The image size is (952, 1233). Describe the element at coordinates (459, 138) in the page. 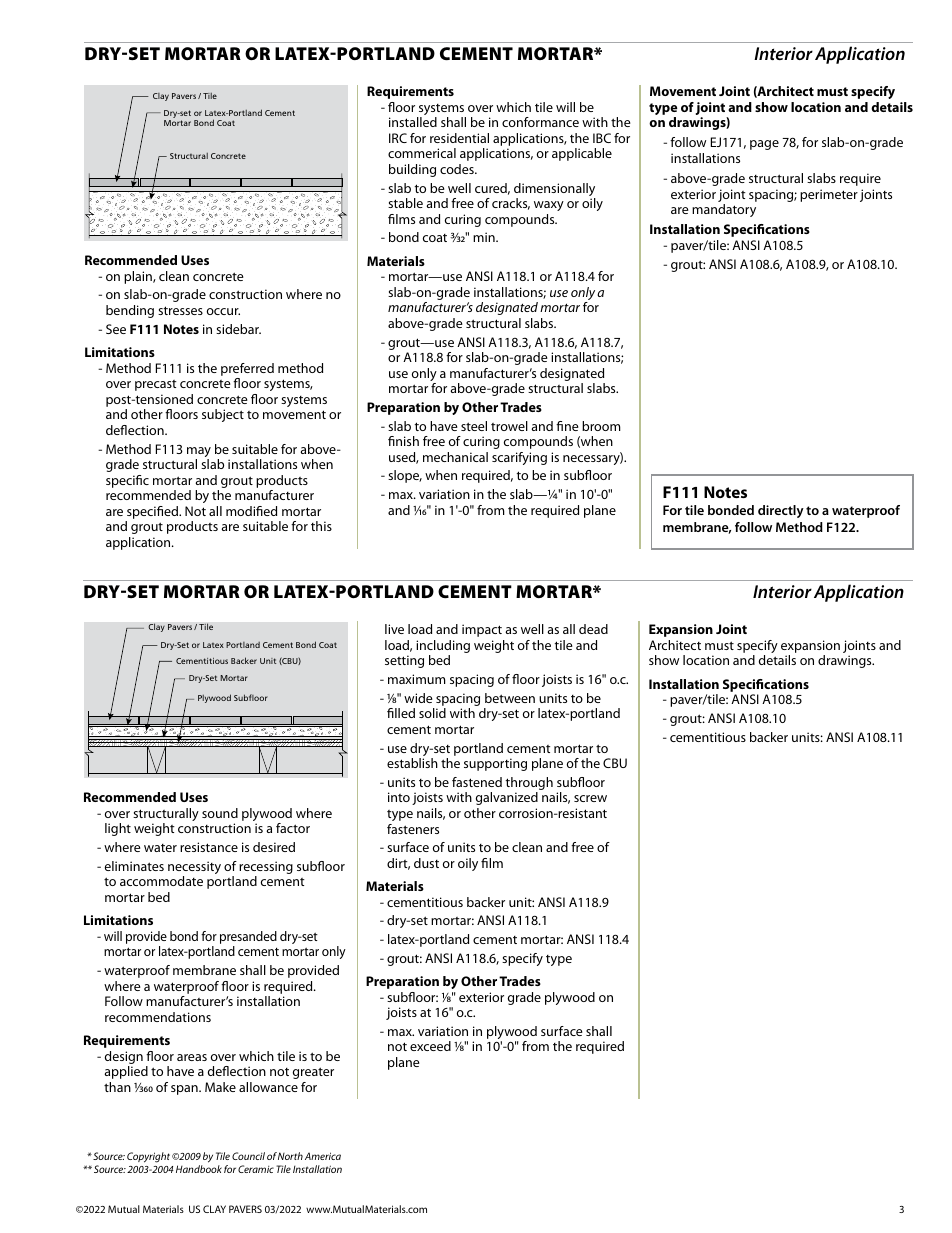

I see `residential` at that location.
